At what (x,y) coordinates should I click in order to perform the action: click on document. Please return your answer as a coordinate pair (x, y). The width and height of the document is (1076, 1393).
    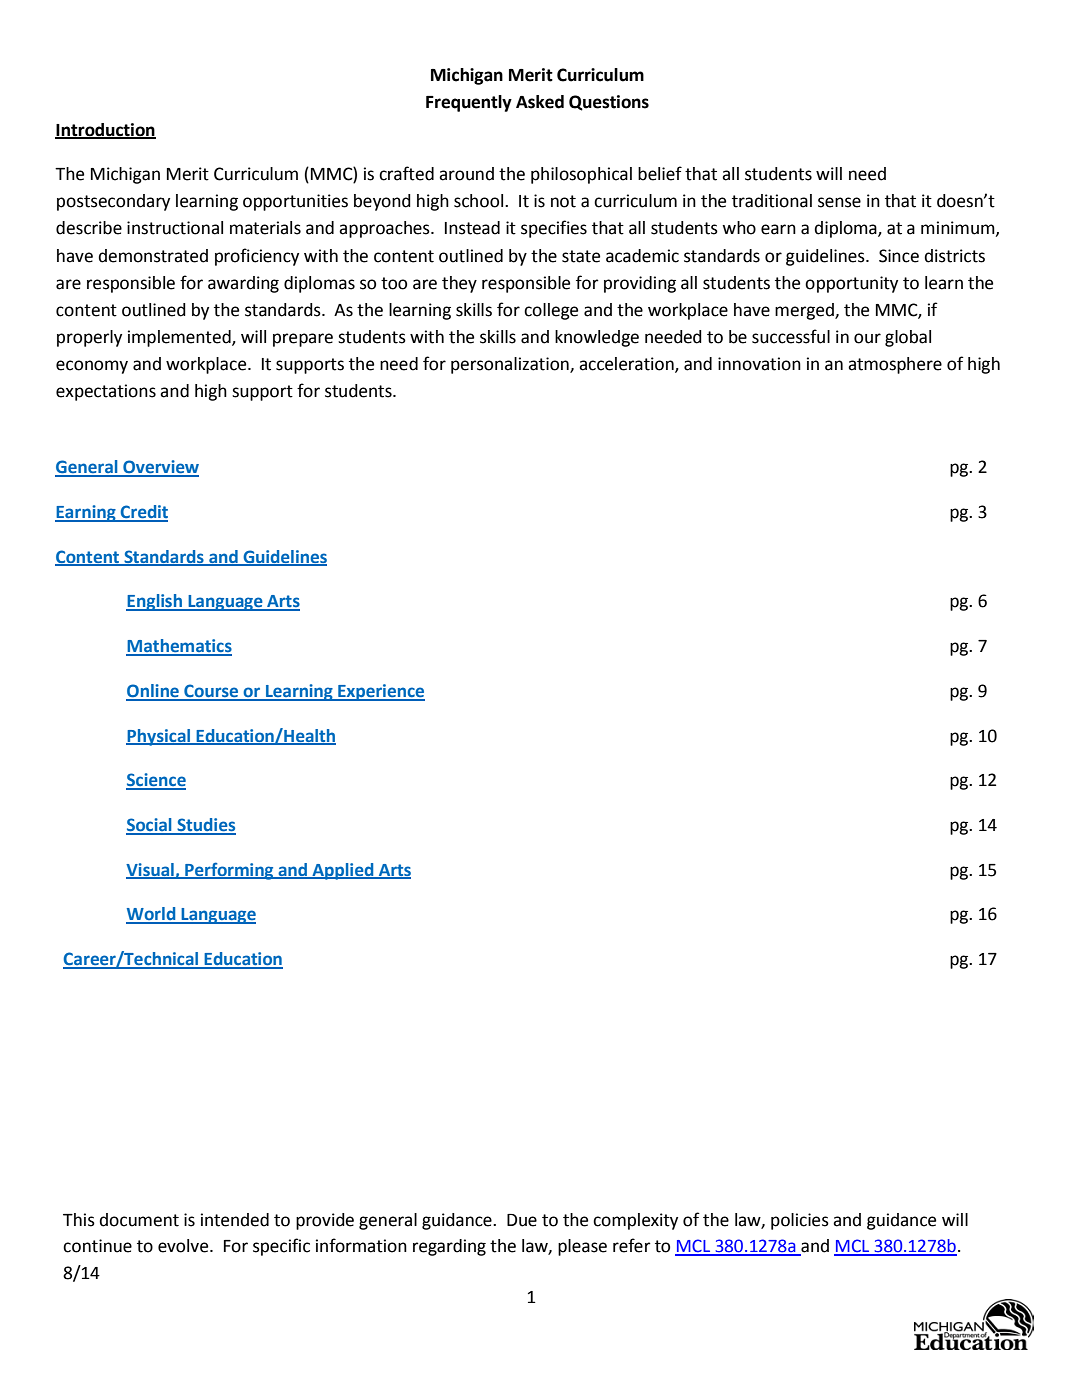
    Looking at the image, I should click on (139, 1220).
